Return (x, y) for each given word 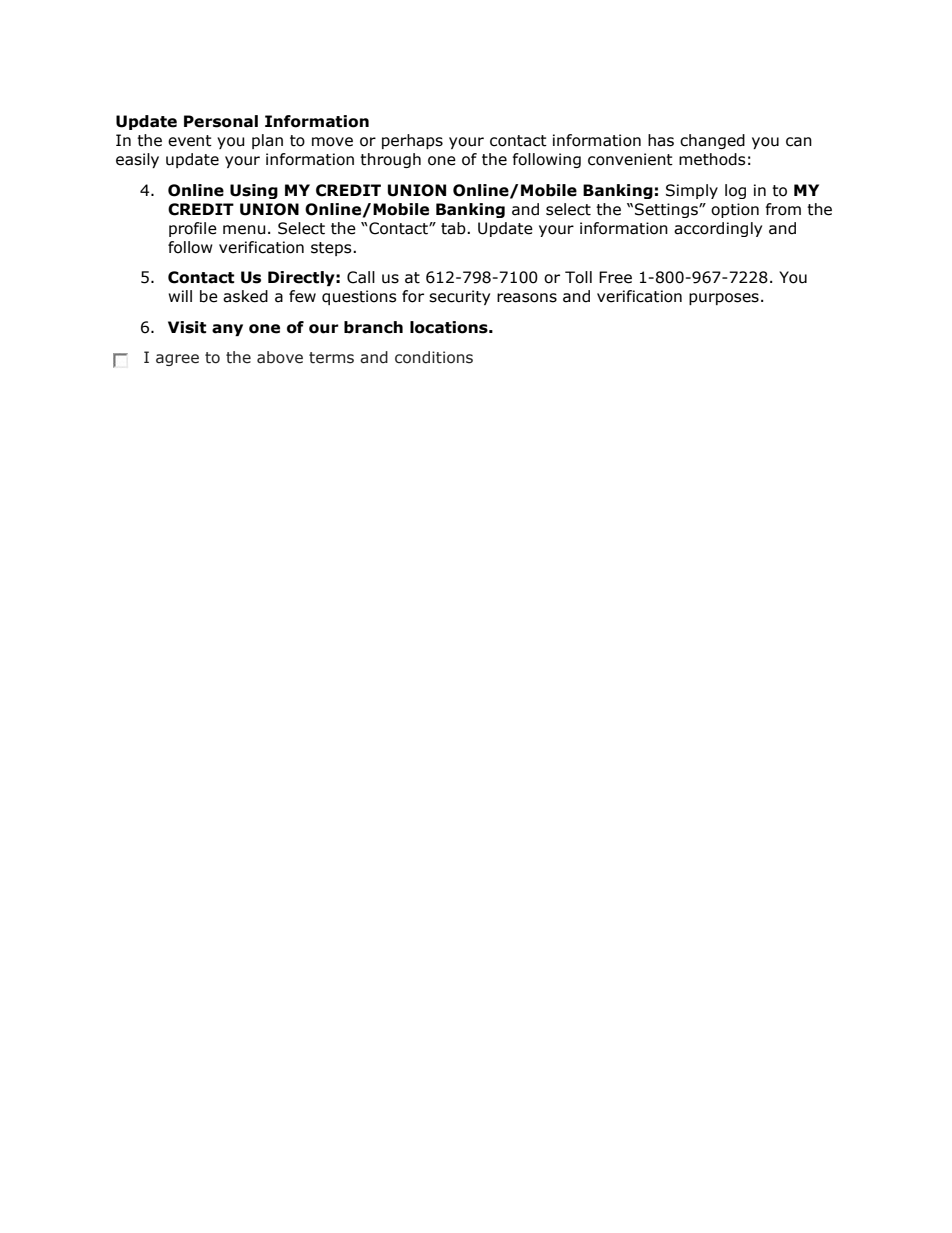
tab (454, 228)
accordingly (718, 229)
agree (177, 360)
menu (244, 230)
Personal (221, 121)
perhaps (412, 141)
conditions (434, 357)
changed (712, 141)
